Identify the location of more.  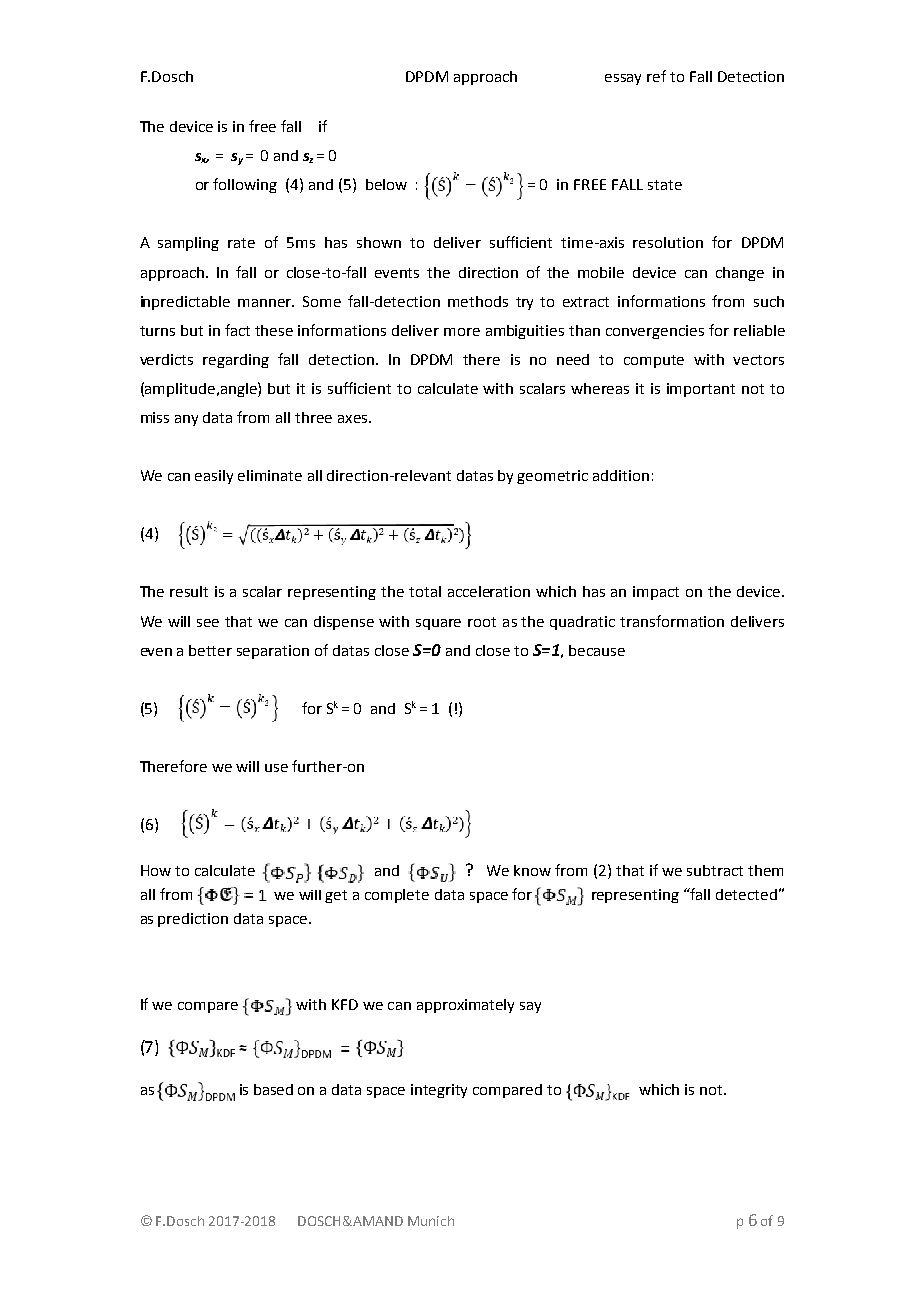
(462, 332).
